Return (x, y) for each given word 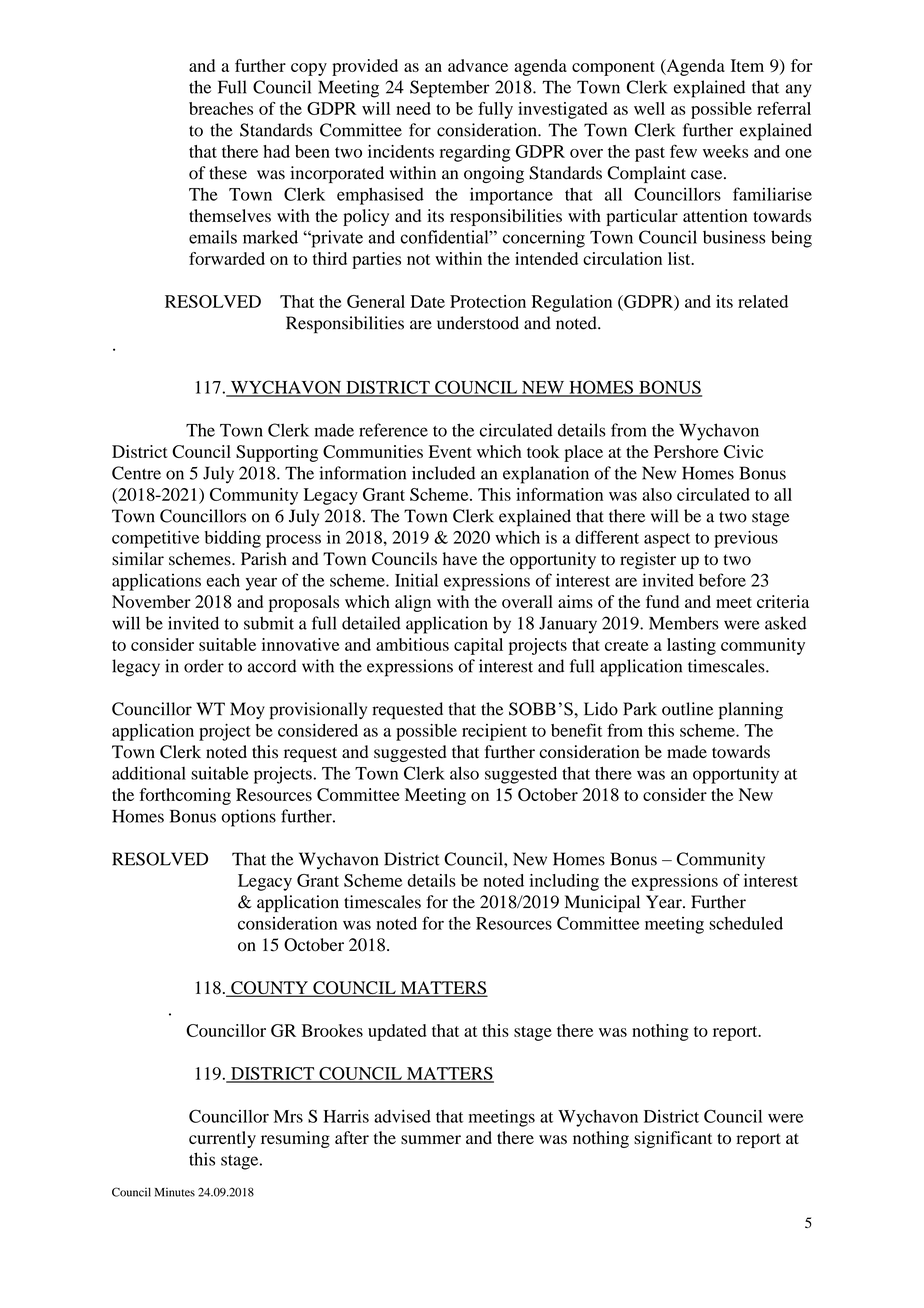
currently (222, 1139)
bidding (233, 539)
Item (747, 65)
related (763, 301)
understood (478, 323)
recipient (494, 732)
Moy (247, 710)
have (459, 558)
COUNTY (269, 989)
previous (746, 539)
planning (751, 711)
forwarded (227, 258)
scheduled (746, 923)
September (449, 89)
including (564, 882)
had (276, 151)
